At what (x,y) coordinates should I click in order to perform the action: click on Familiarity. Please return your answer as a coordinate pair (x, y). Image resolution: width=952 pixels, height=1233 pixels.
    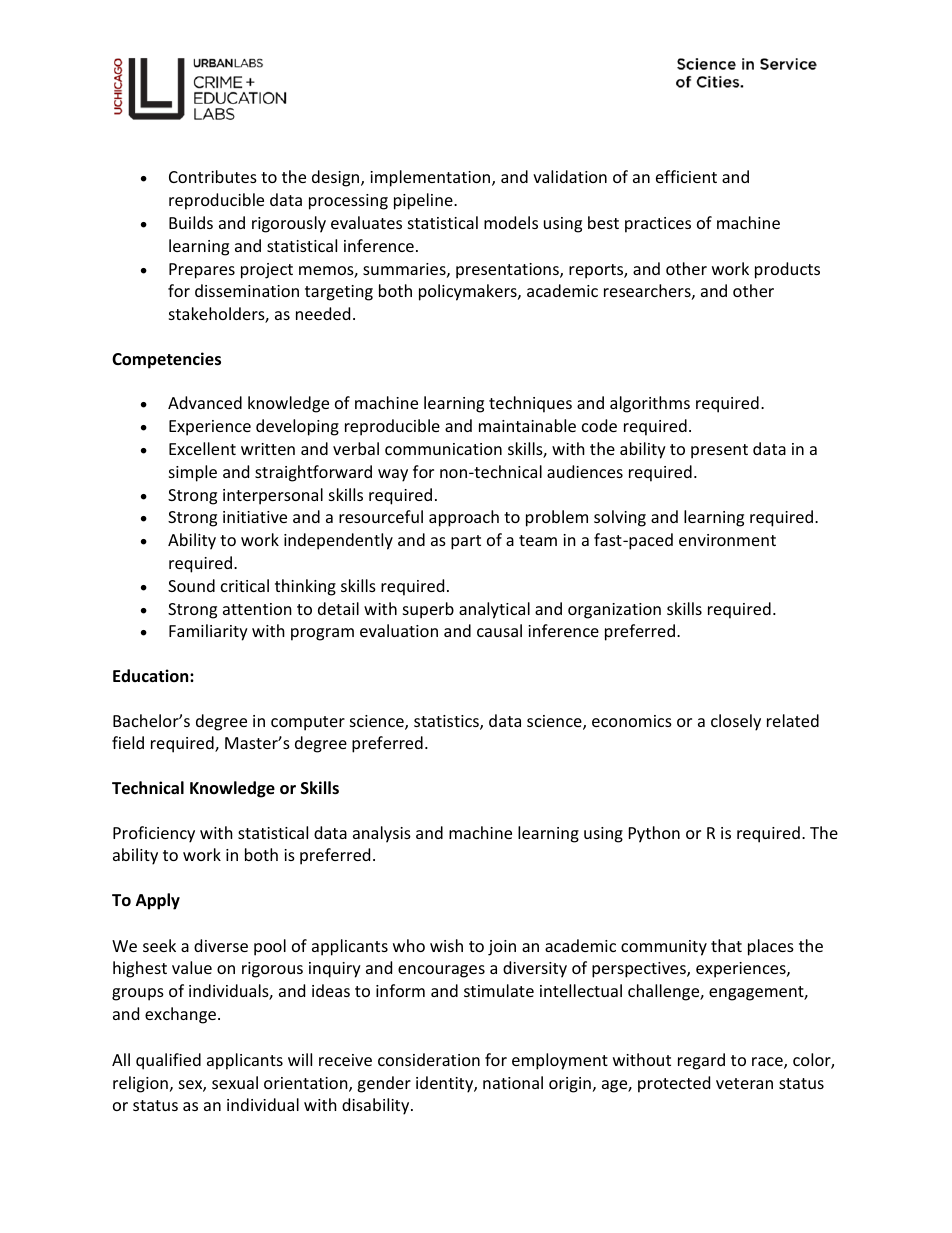
    Looking at the image, I should click on (208, 632).
